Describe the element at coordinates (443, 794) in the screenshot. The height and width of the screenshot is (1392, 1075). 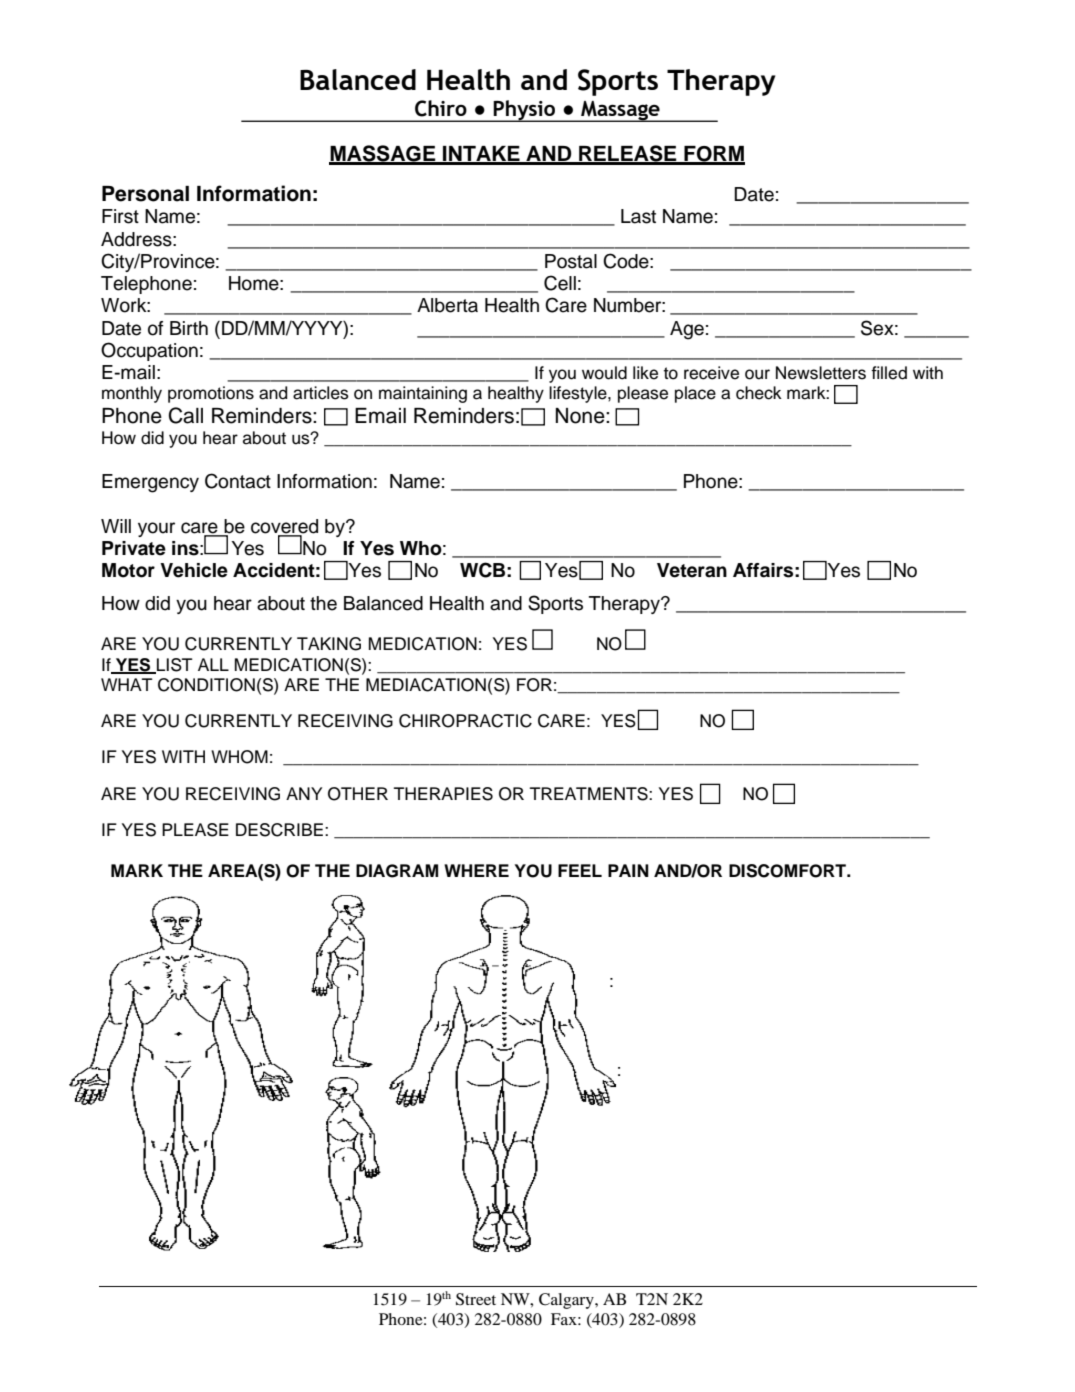
I see `THERAPIES` at that location.
